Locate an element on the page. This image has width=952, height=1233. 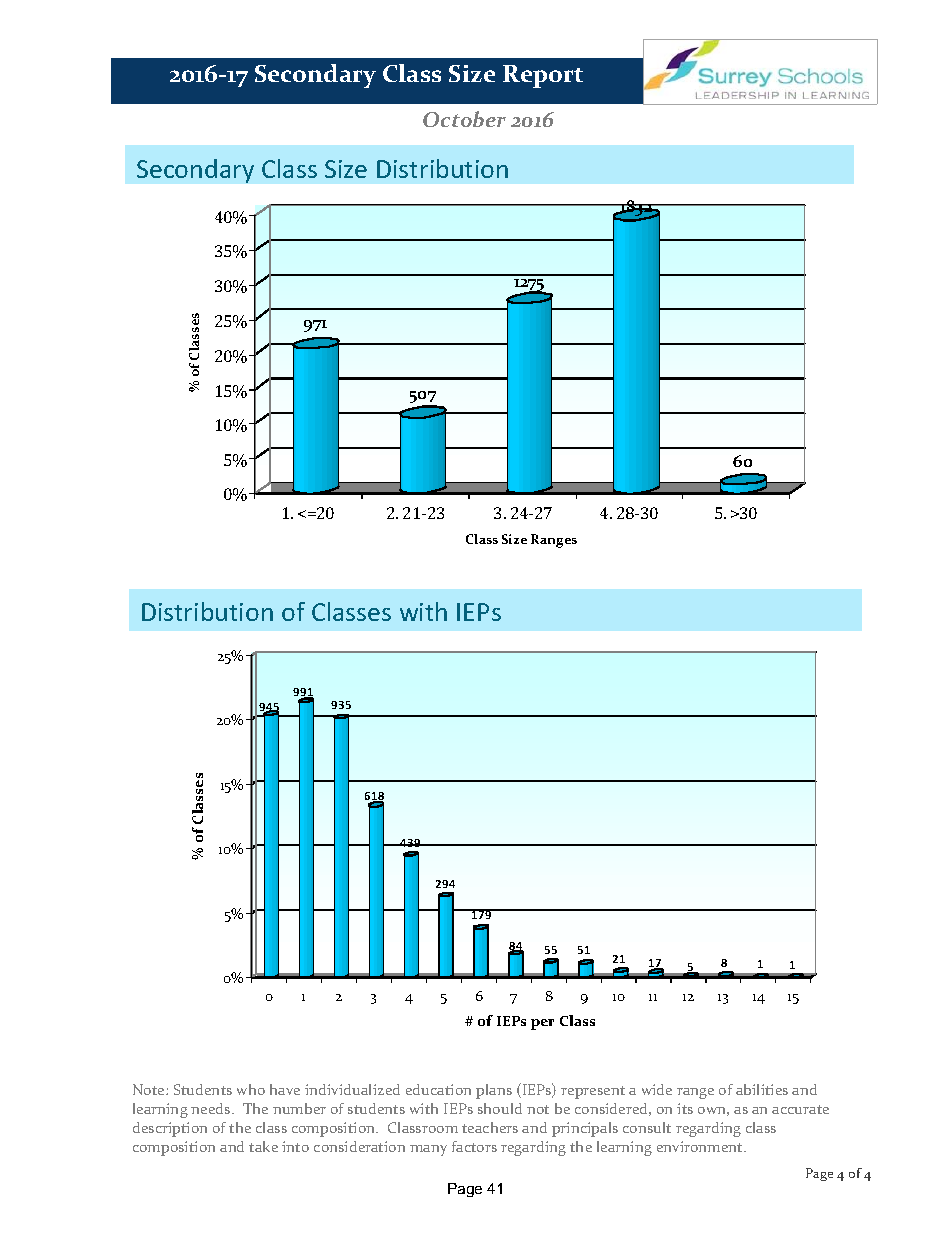
who is located at coordinates (251, 1089).
